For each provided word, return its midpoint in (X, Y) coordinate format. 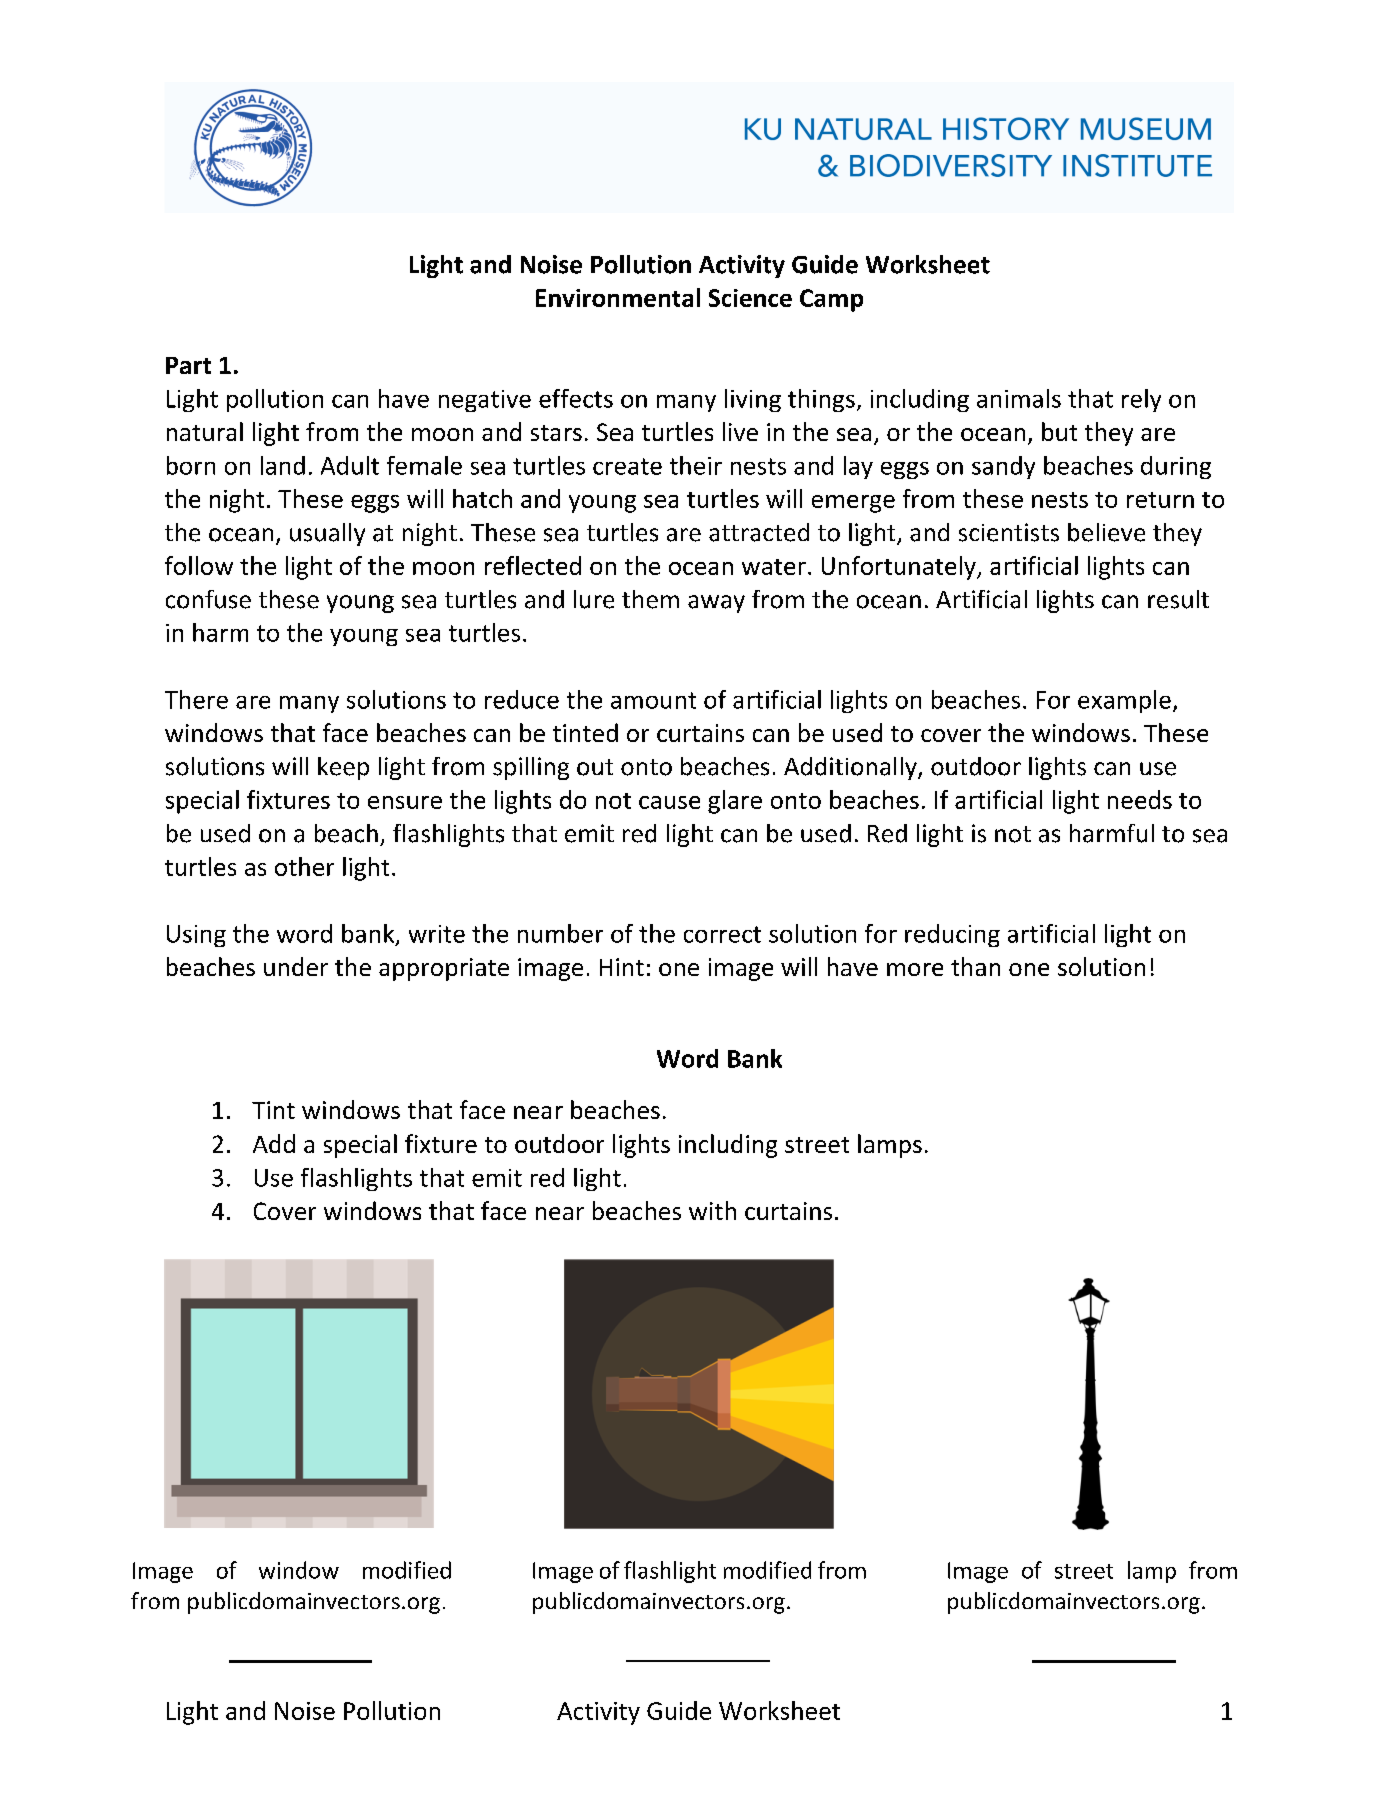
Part (188, 365)
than (975, 966)
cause (669, 802)
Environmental (618, 297)
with (712, 1210)
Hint (622, 967)
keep (343, 768)
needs (1140, 799)
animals (1019, 398)
